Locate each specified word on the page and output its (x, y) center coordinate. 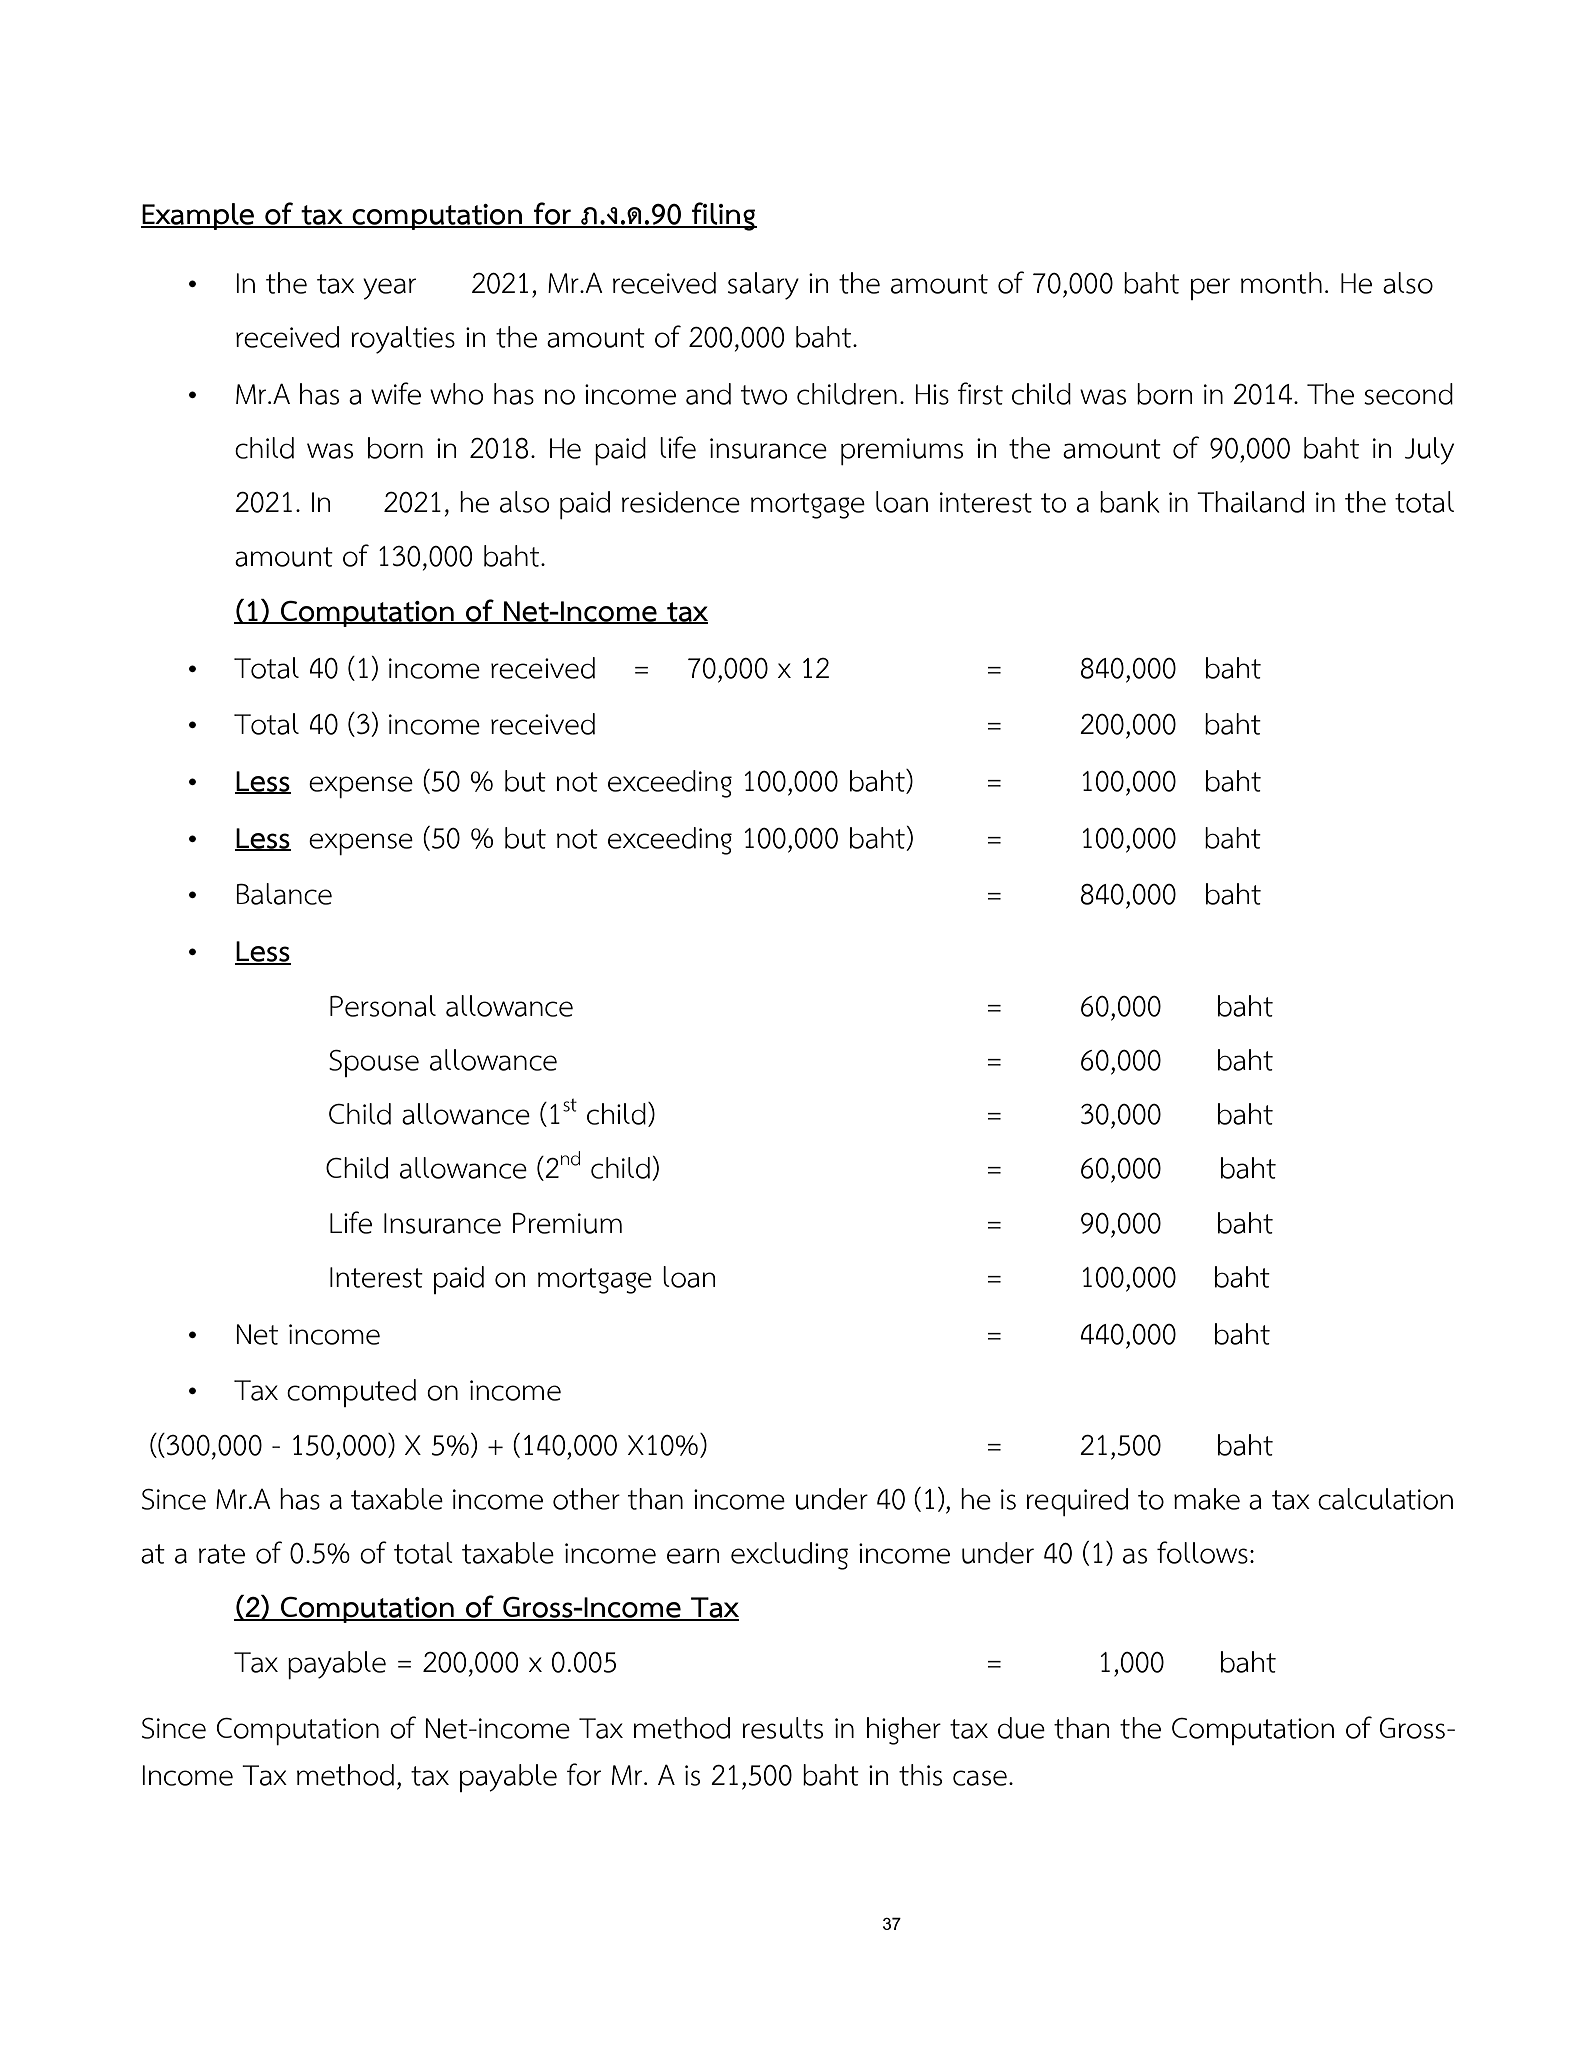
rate (222, 1554)
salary (763, 286)
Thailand (1250, 502)
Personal (383, 1006)
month (1281, 283)
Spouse (374, 1063)
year (389, 289)
